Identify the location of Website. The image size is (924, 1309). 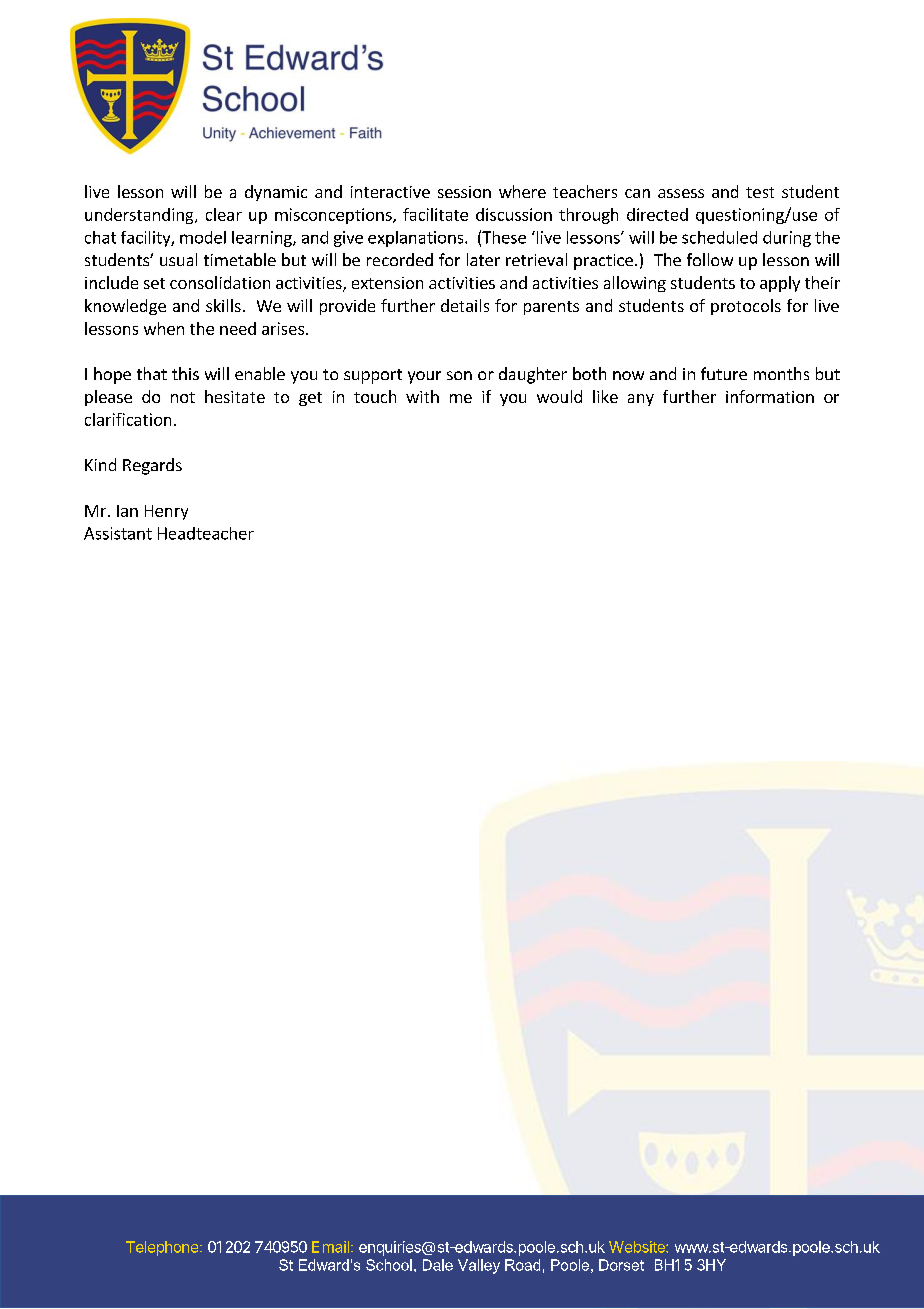
(638, 1247).
